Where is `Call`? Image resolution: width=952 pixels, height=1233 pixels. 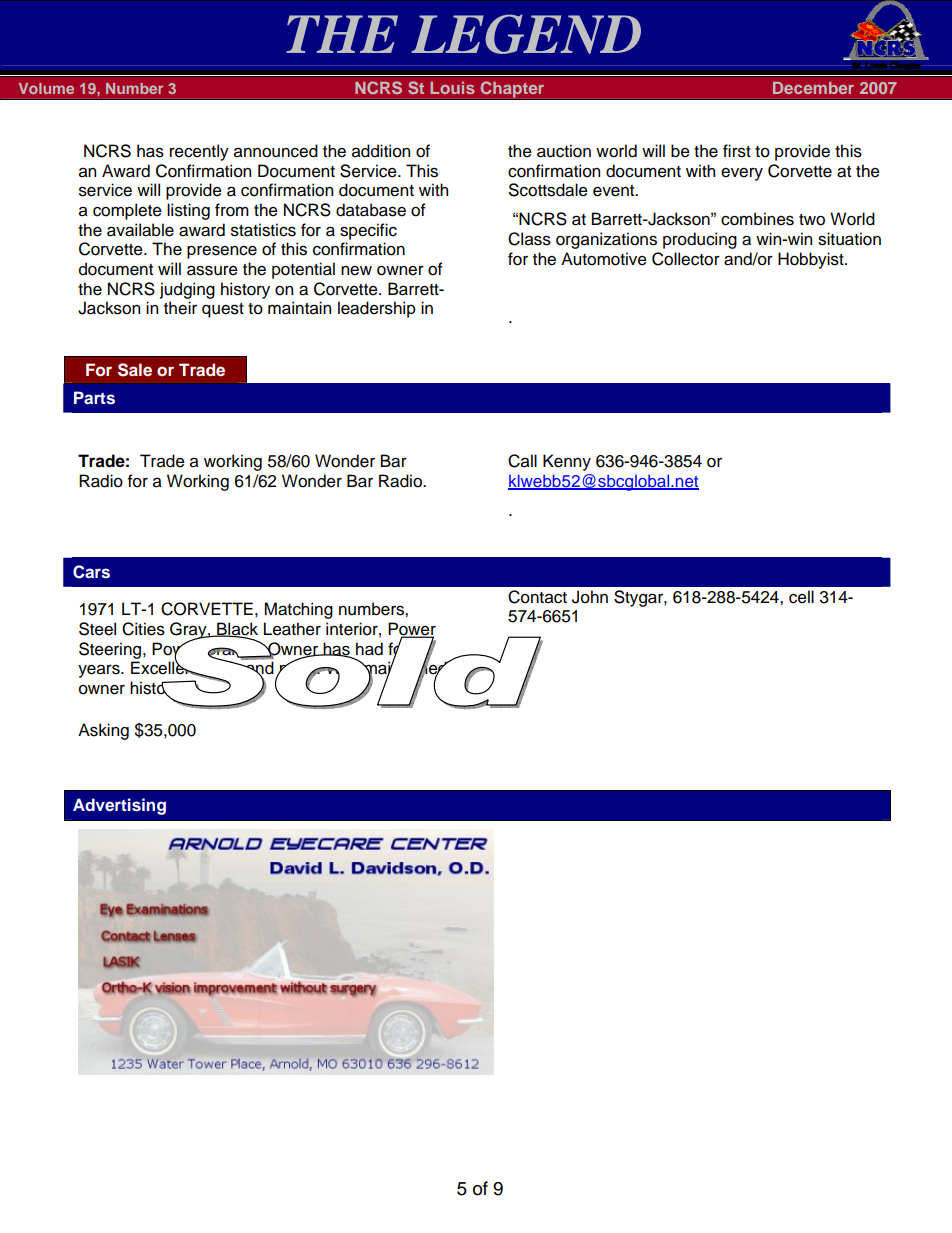 Call is located at coordinates (522, 461).
